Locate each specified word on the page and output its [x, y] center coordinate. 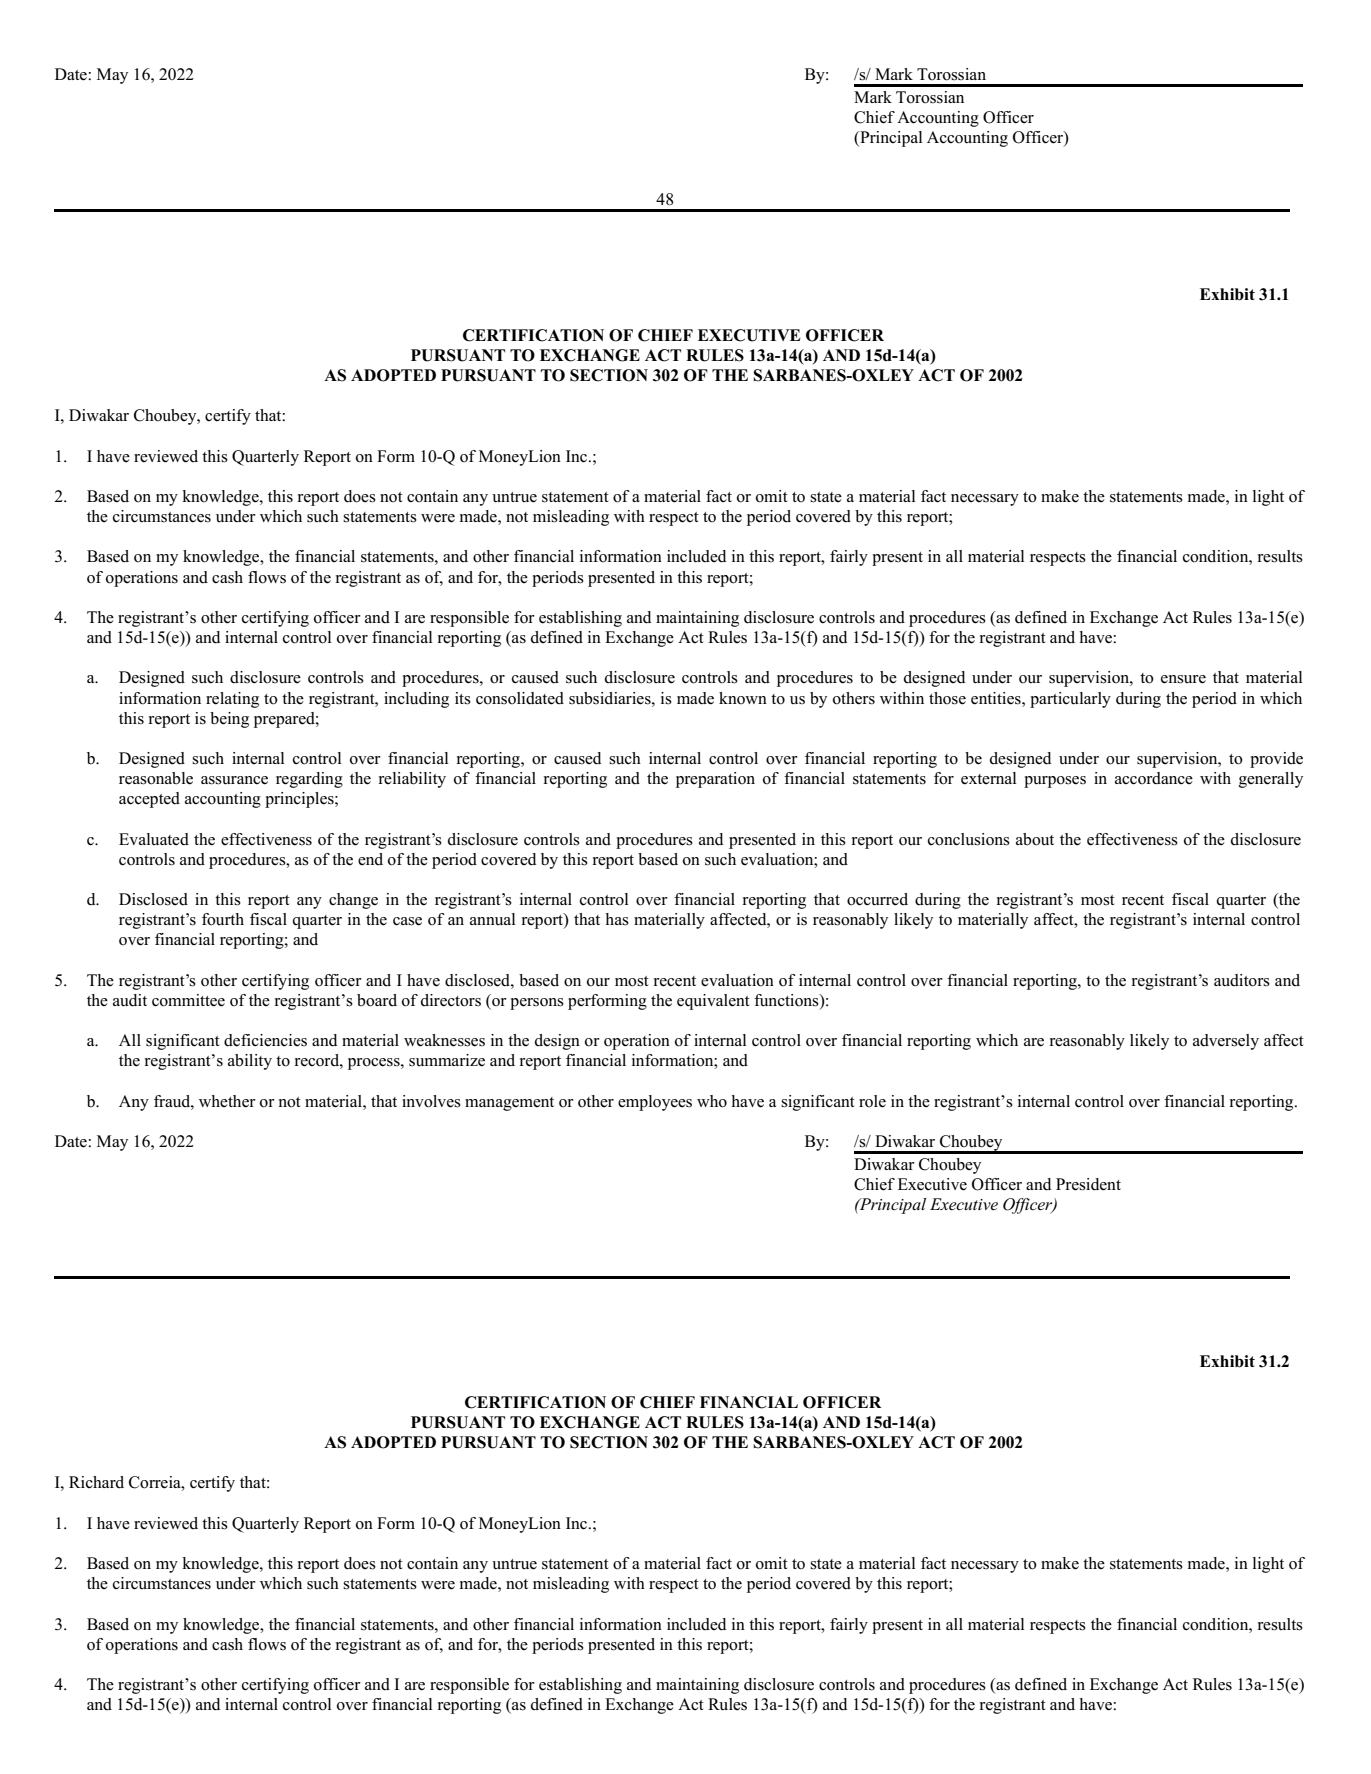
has [617, 919]
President [1088, 1184]
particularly [1070, 700]
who [712, 1101]
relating [232, 700]
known [743, 698]
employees [655, 1103]
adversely [1226, 1042]
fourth [223, 919]
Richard [96, 1482]
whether [227, 1101]
